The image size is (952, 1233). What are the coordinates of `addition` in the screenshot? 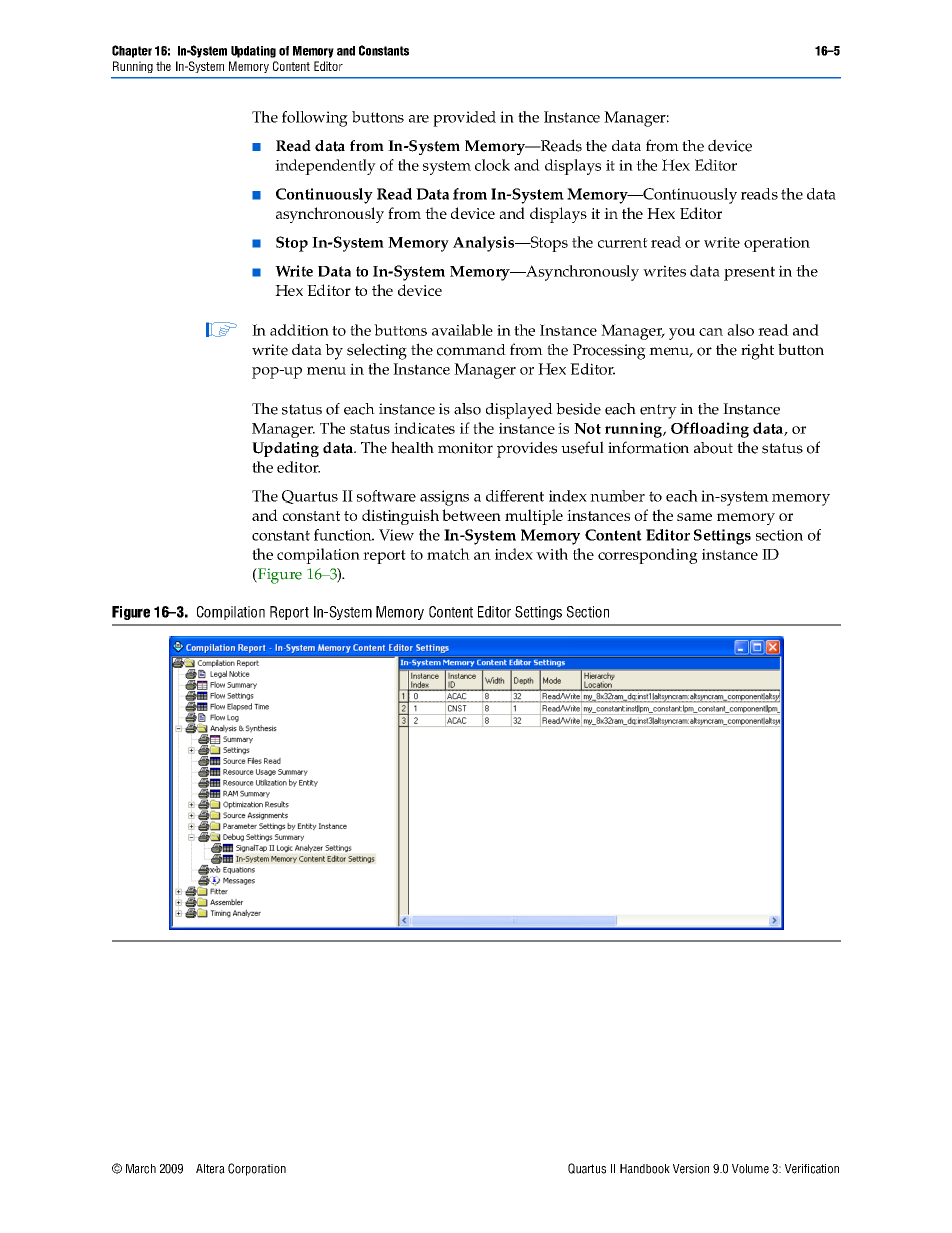 It's located at (299, 330).
